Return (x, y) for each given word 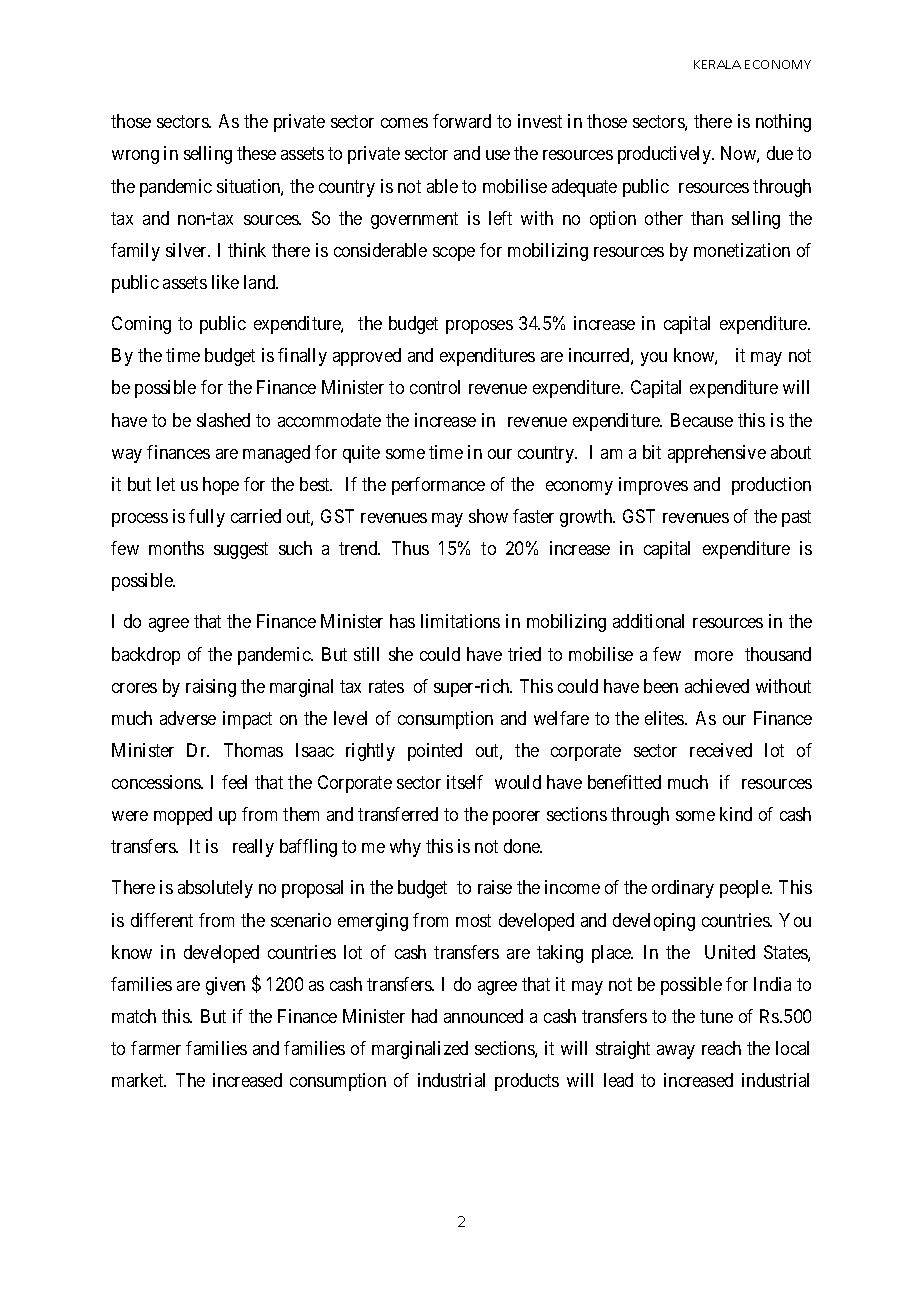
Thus (410, 548)
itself (465, 782)
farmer (156, 1048)
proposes (479, 327)
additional (648, 621)
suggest (241, 550)
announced (483, 1016)
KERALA (717, 64)
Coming (141, 325)
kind (736, 814)
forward (462, 121)
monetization (742, 250)
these (256, 153)
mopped (183, 816)
